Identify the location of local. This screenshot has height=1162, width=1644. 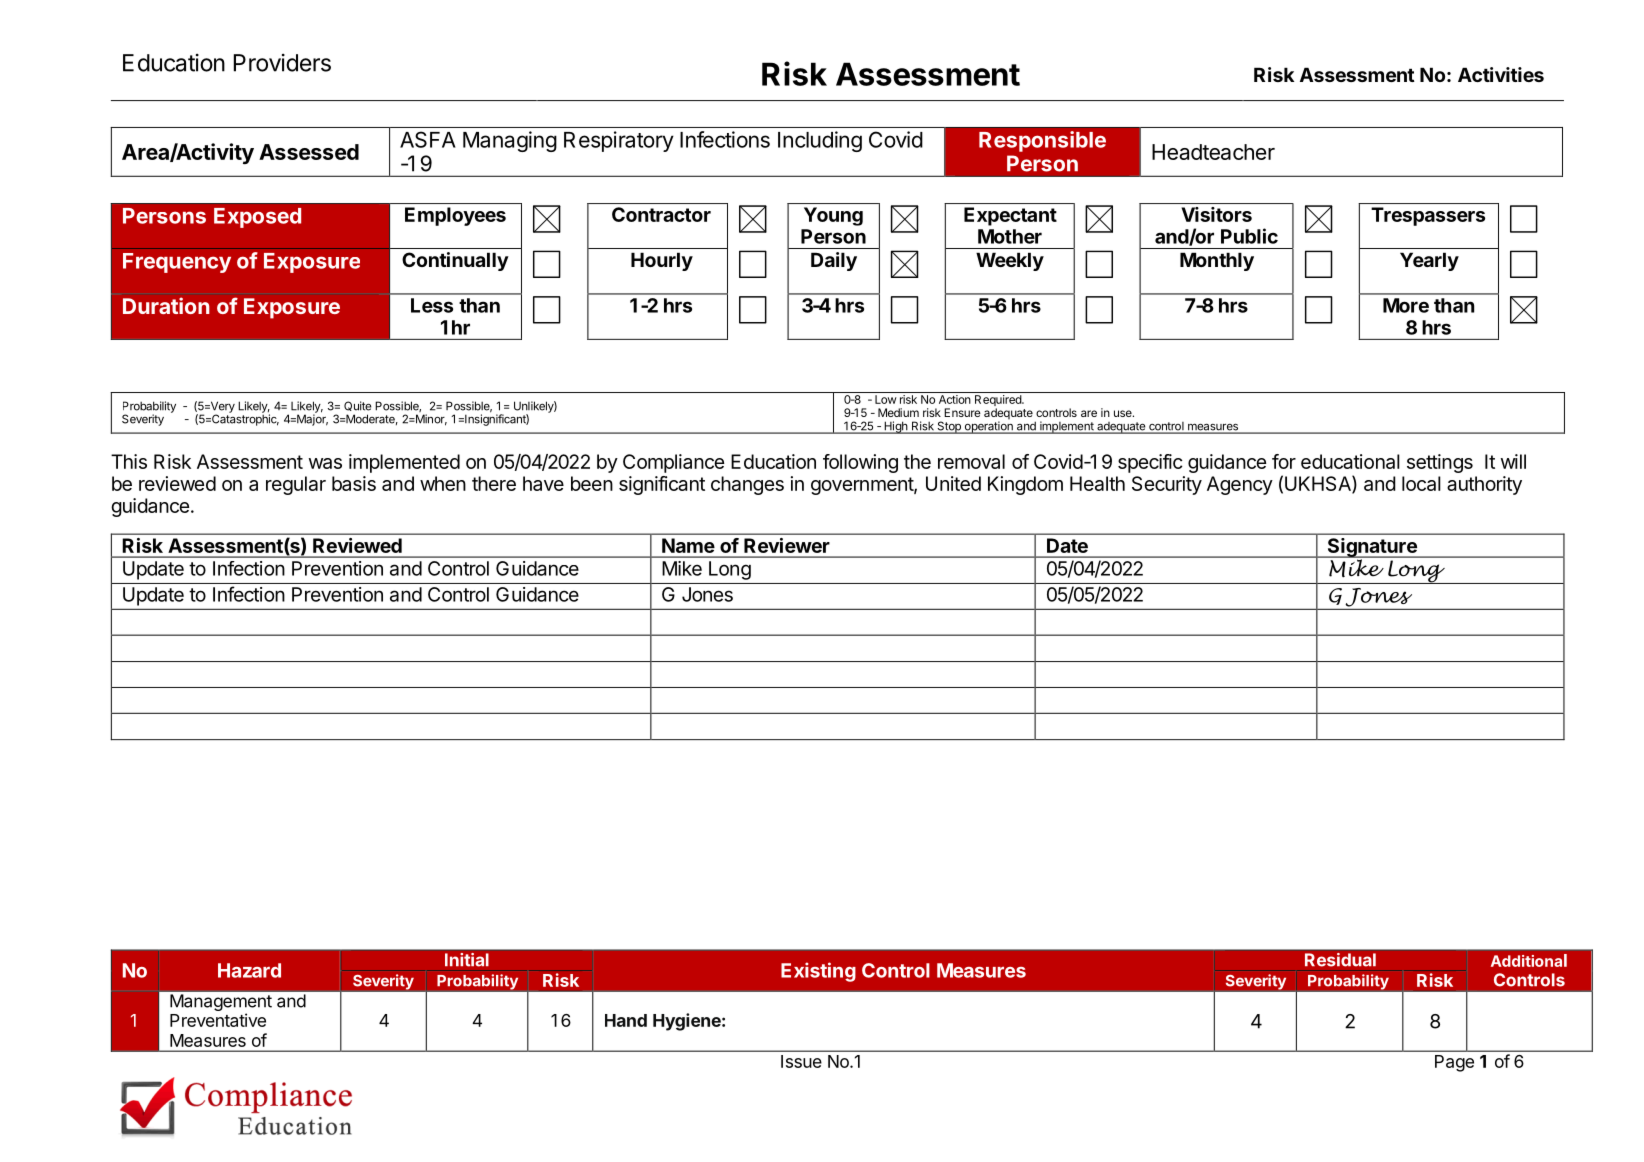
(1421, 483).
